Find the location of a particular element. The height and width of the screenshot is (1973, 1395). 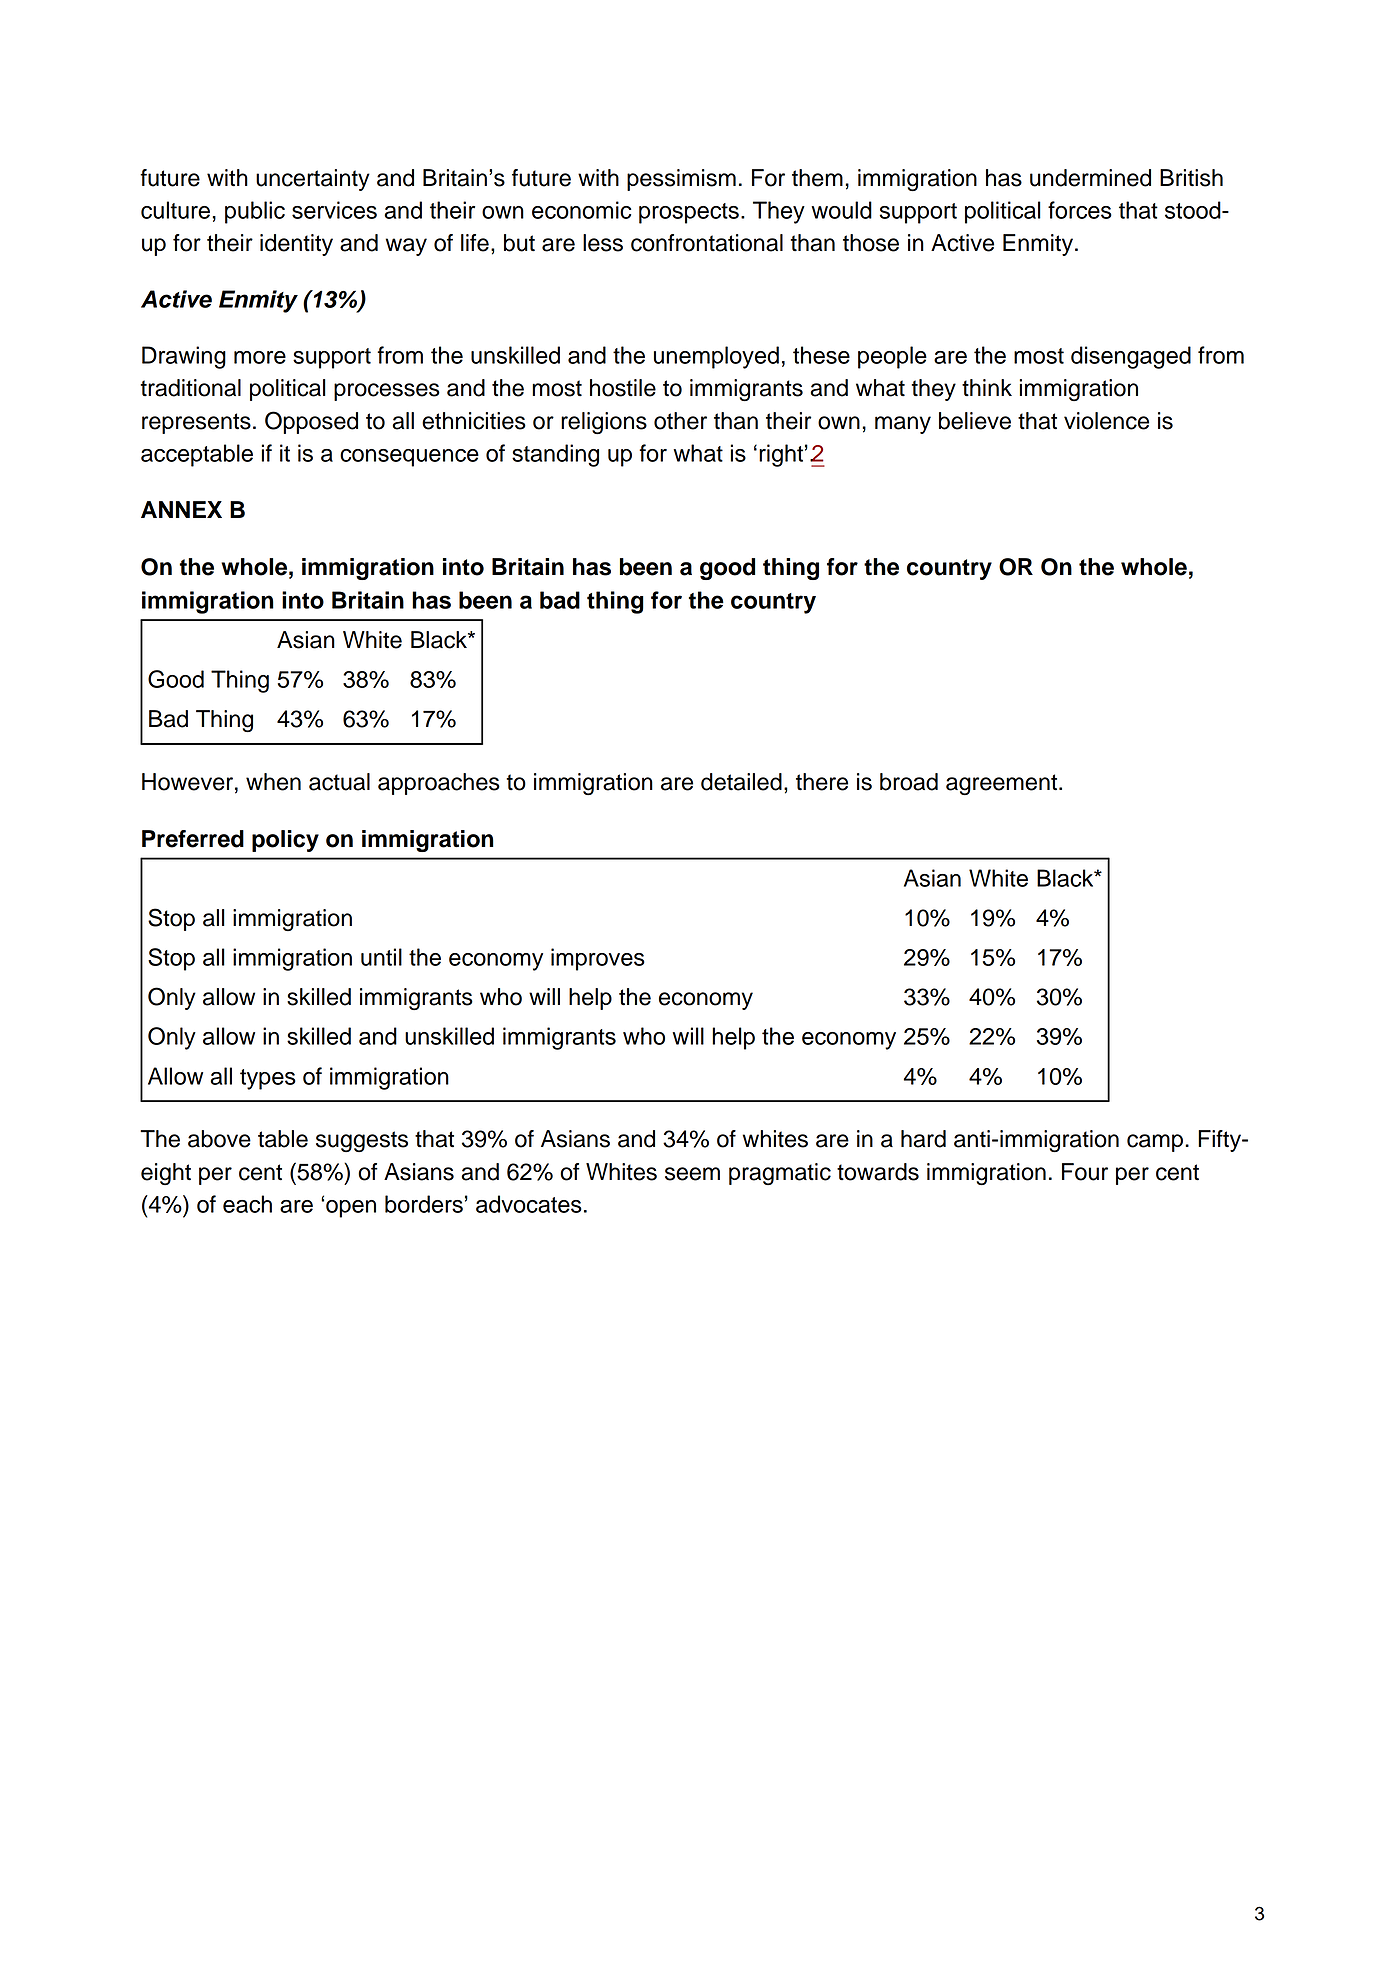

standing is located at coordinates (555, 455).
